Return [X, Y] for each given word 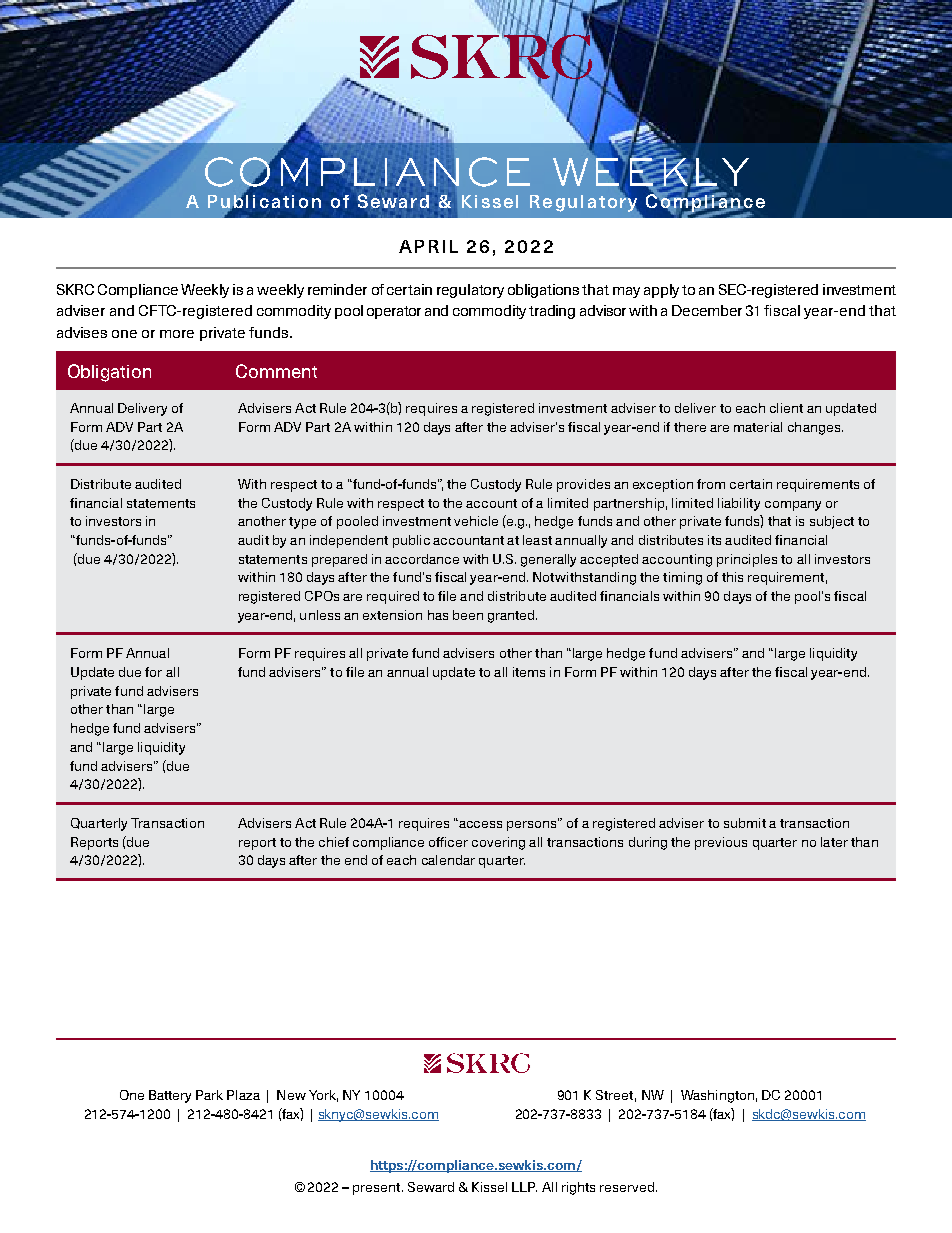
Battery [170, 1096]
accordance [422, 559]
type [302, 523]
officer [448, 842]
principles [747, 560]
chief [334, 842]
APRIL [428, 246]
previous [721, 843]
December [707, 310]
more [177, 334]
